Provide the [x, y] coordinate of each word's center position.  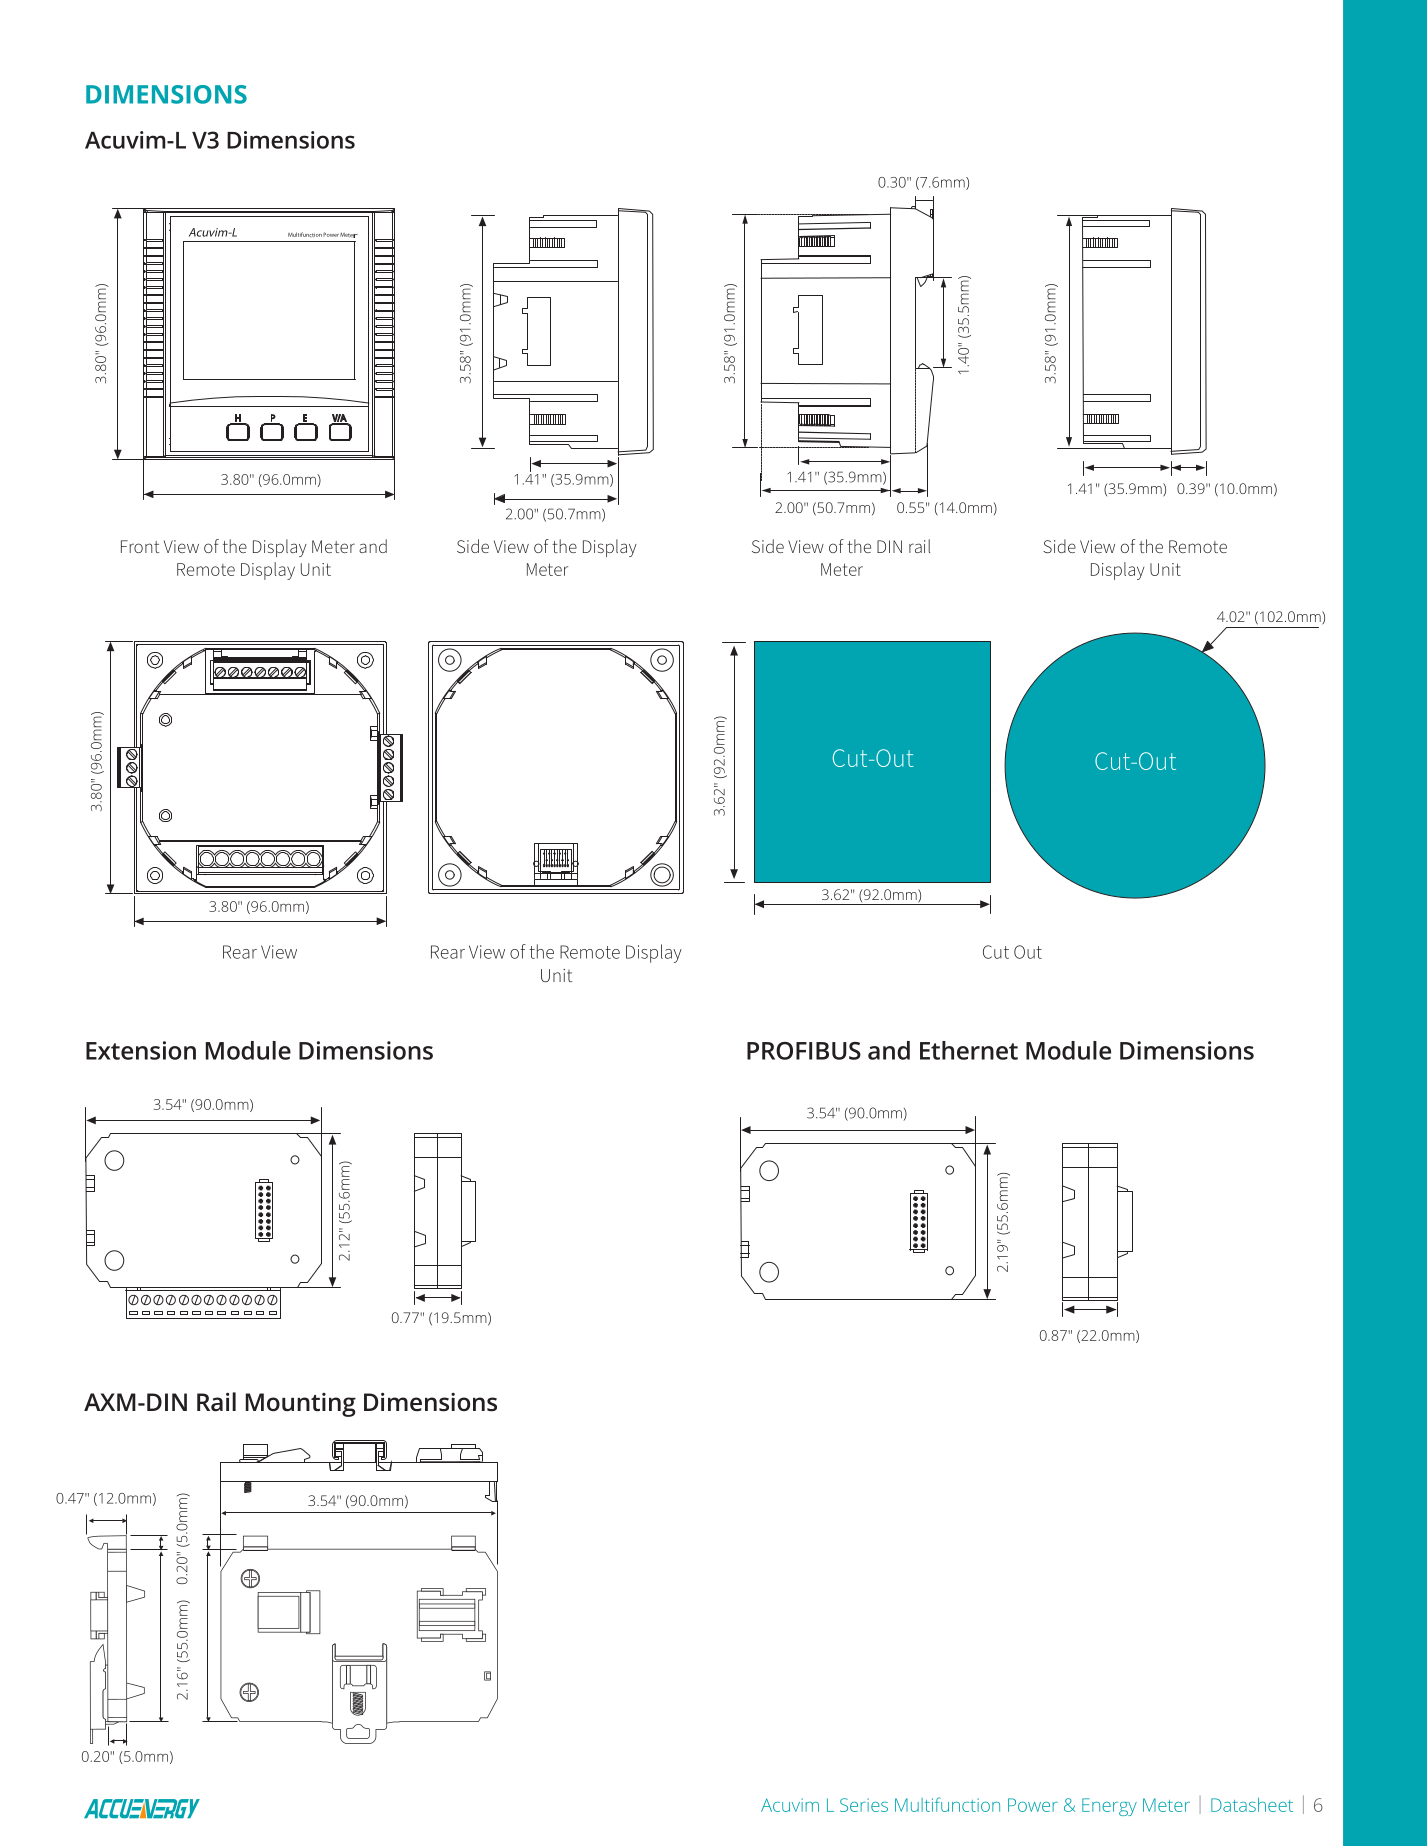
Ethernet [969, 1050]
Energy [1109, 1807]
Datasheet [1252, 1804]
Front [140, 546]
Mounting [301, 1405]
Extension [141, 1050]
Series [864, 1805]
